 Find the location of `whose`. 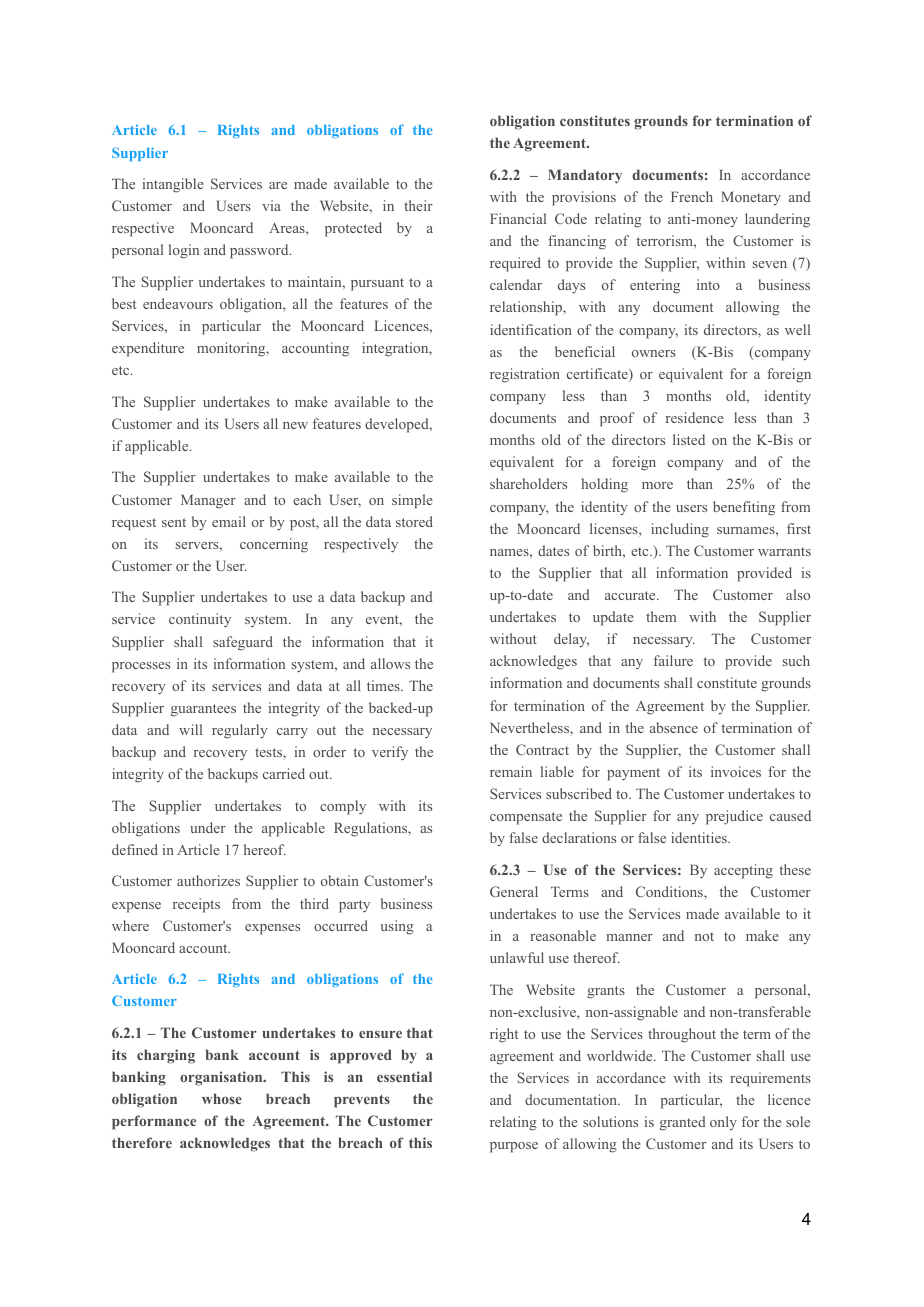

whose is located at coordinates (222, 1098).
